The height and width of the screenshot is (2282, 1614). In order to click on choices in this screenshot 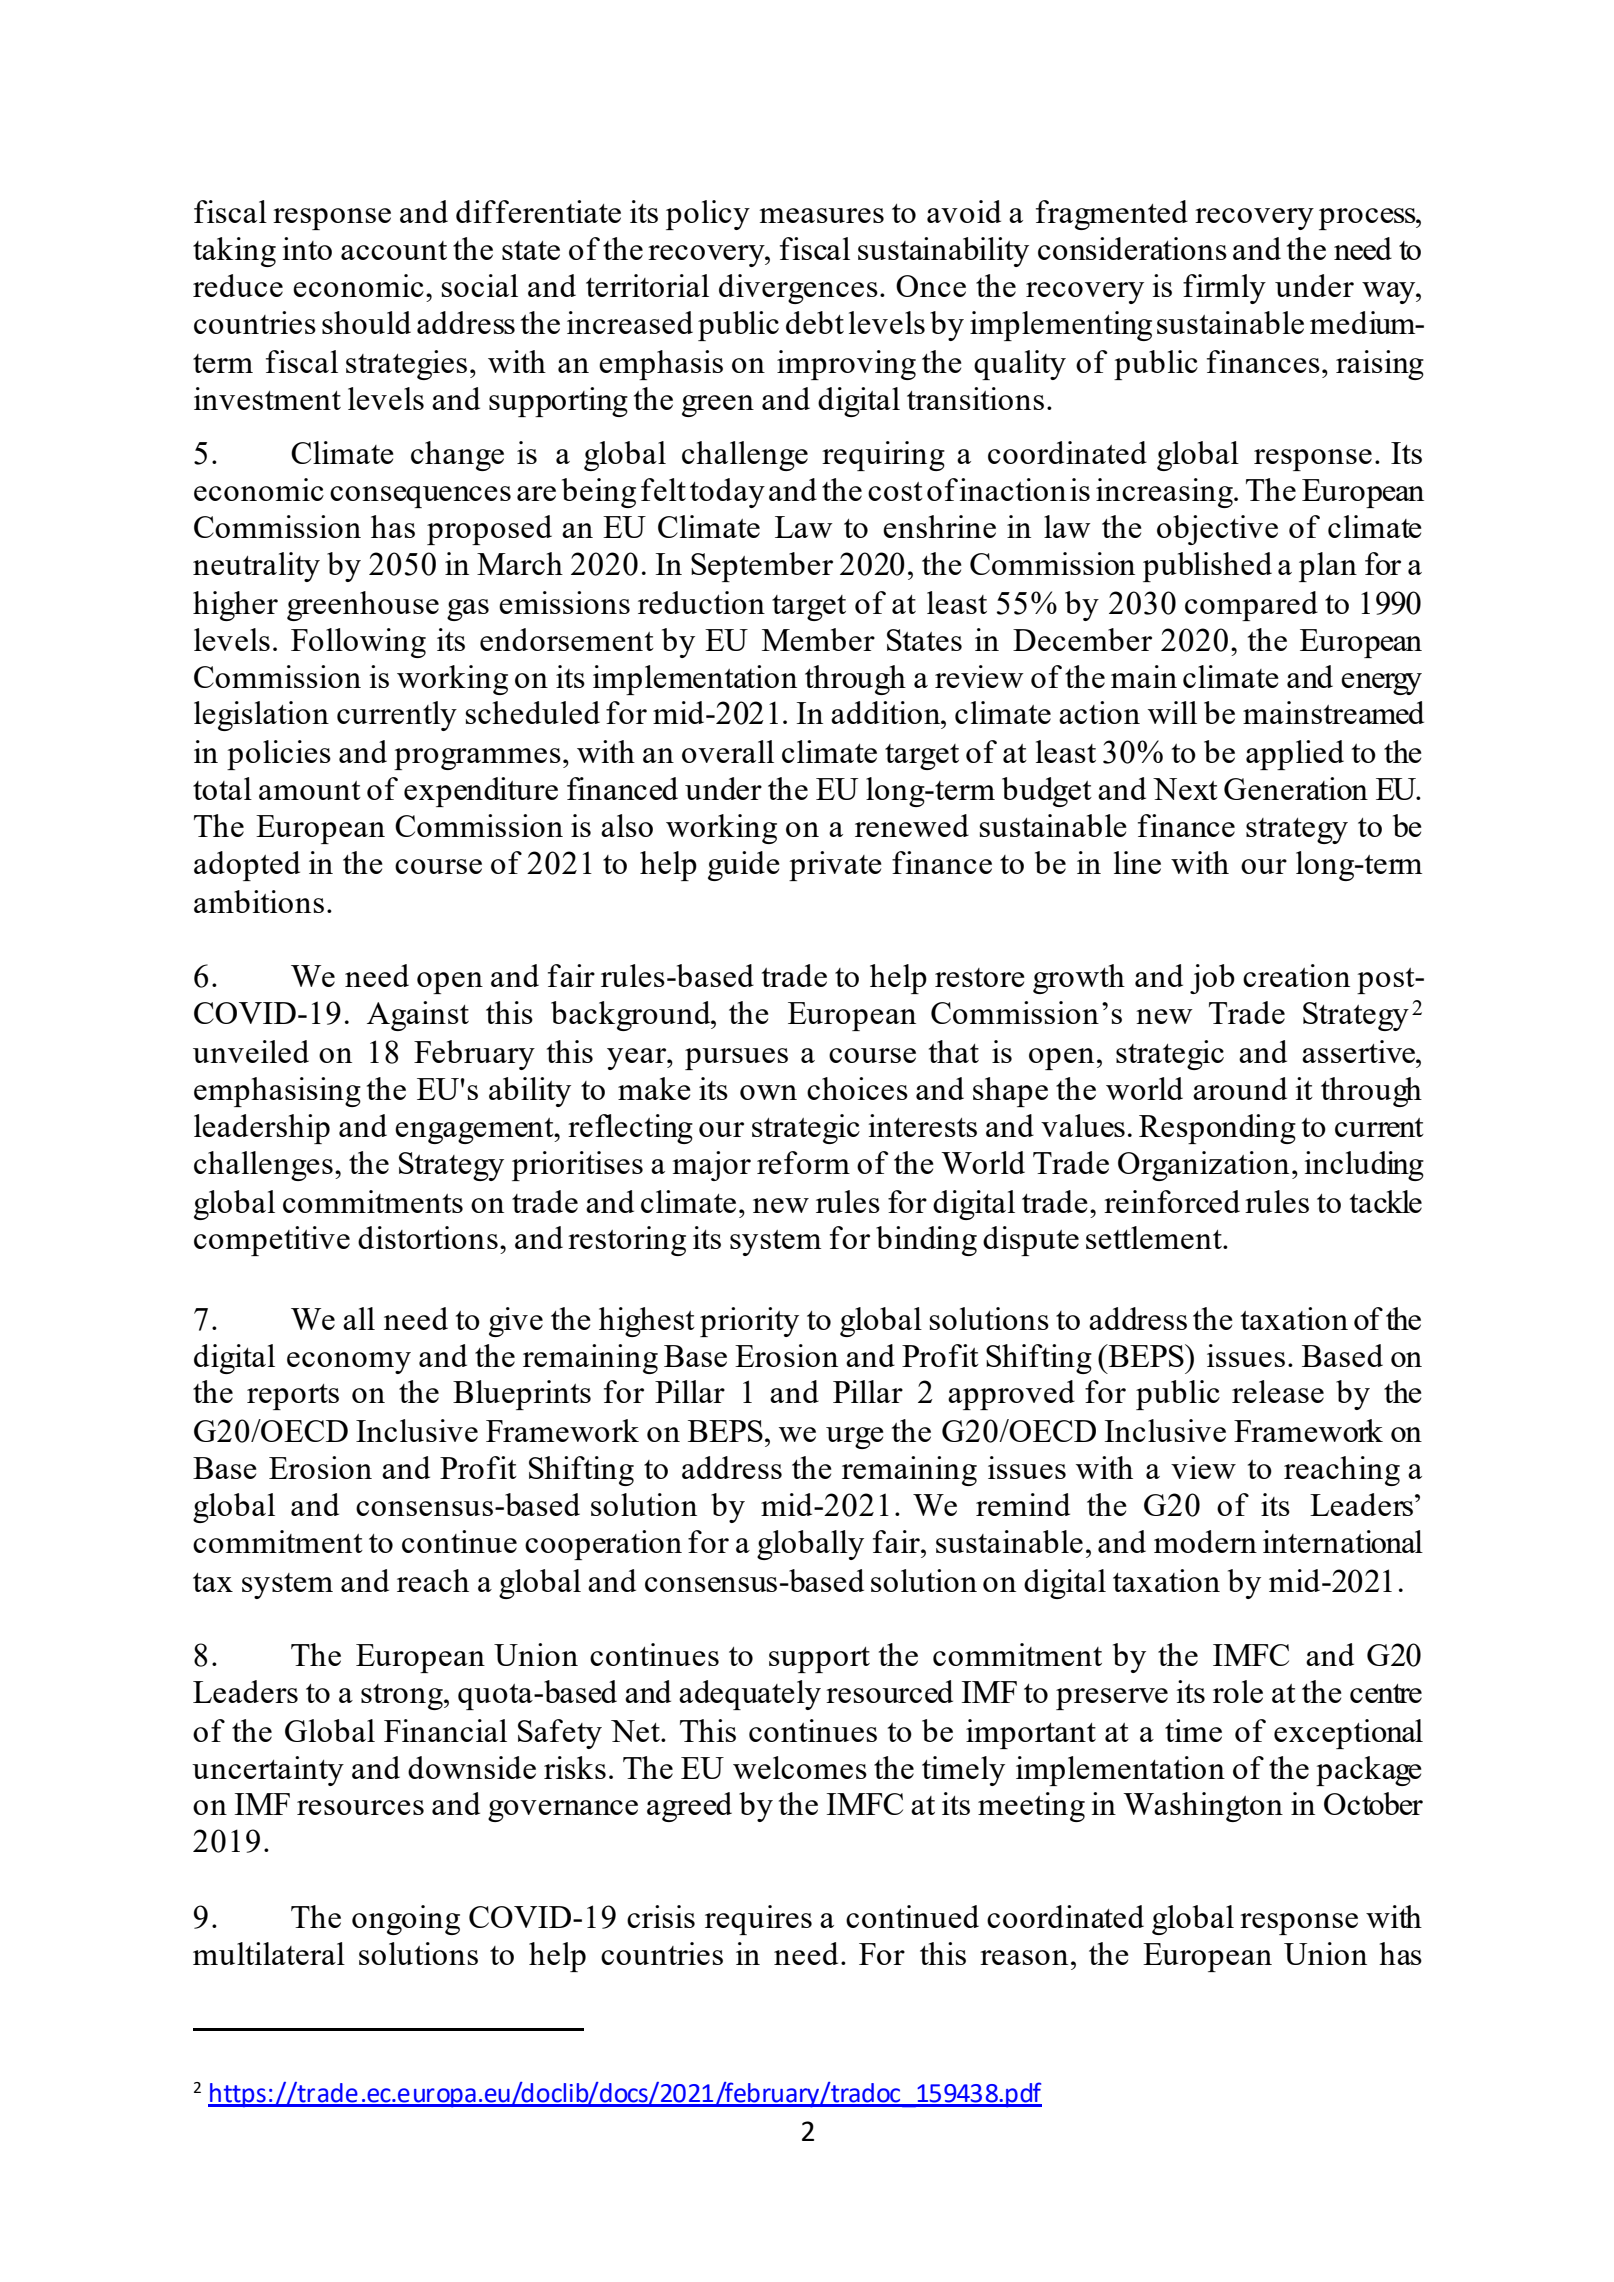, I will do `click(857, 1088)`.
